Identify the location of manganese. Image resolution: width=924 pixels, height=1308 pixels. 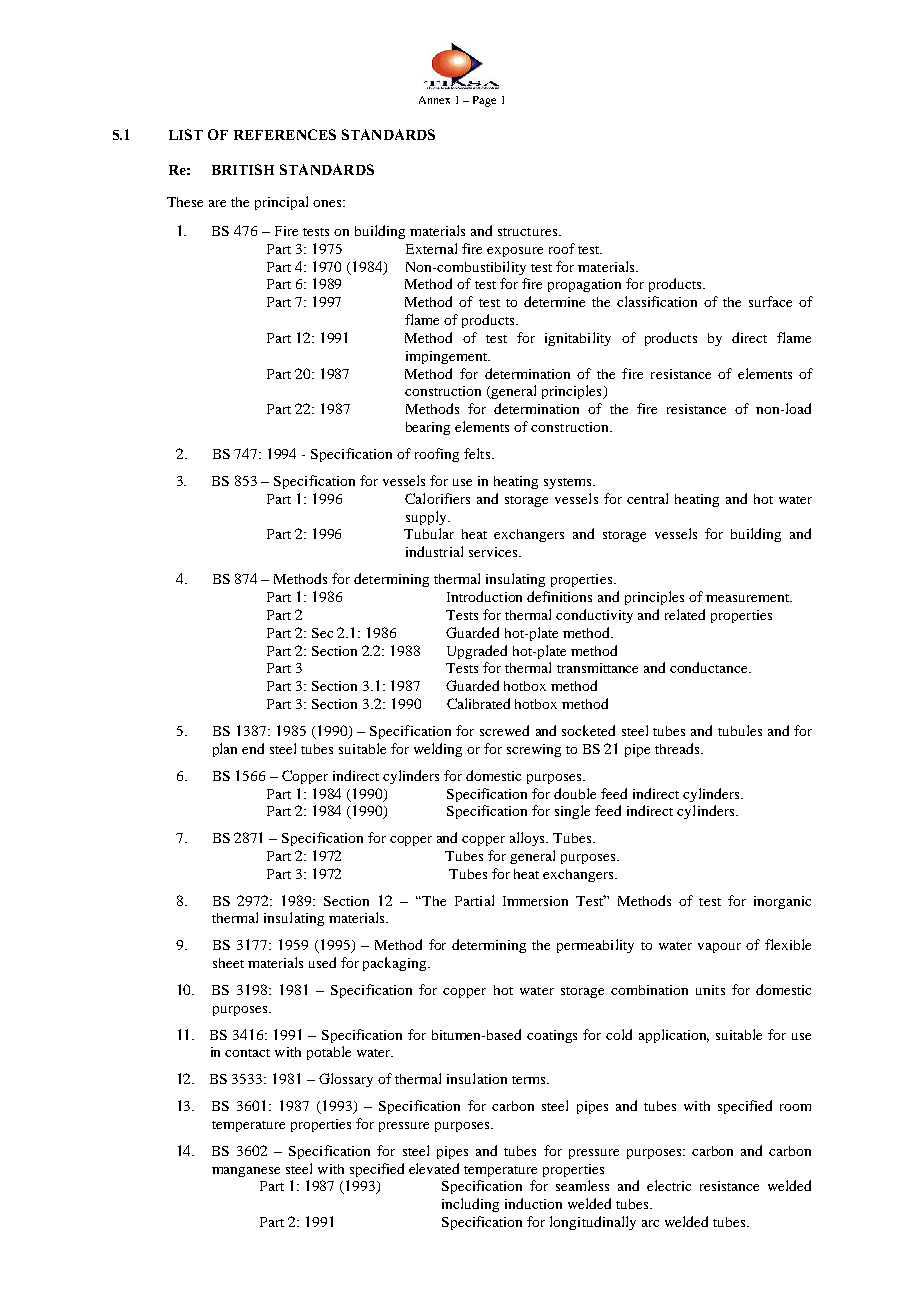
(246, 1172).
